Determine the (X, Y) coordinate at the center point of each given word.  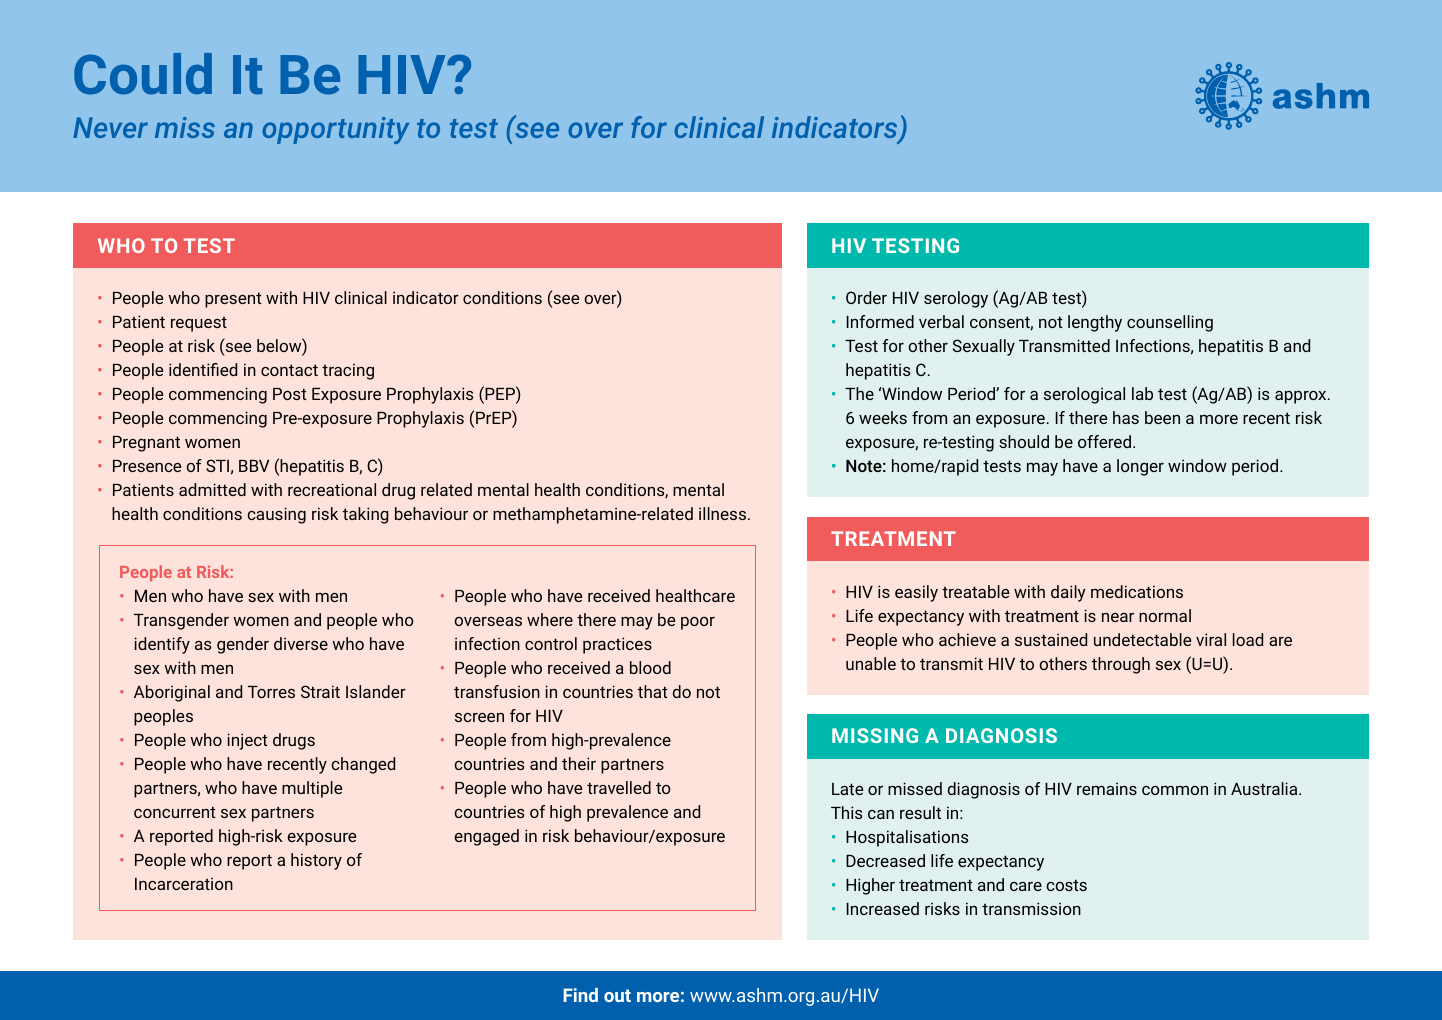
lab (1142, 393)
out (617, 995)
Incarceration (184, 884)
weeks (883, 417)
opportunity (335, 130)
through (1121, 665)
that (653, 691)
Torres (271, 692)
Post (290, 394)
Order (866, 297)
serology (956, 299)
